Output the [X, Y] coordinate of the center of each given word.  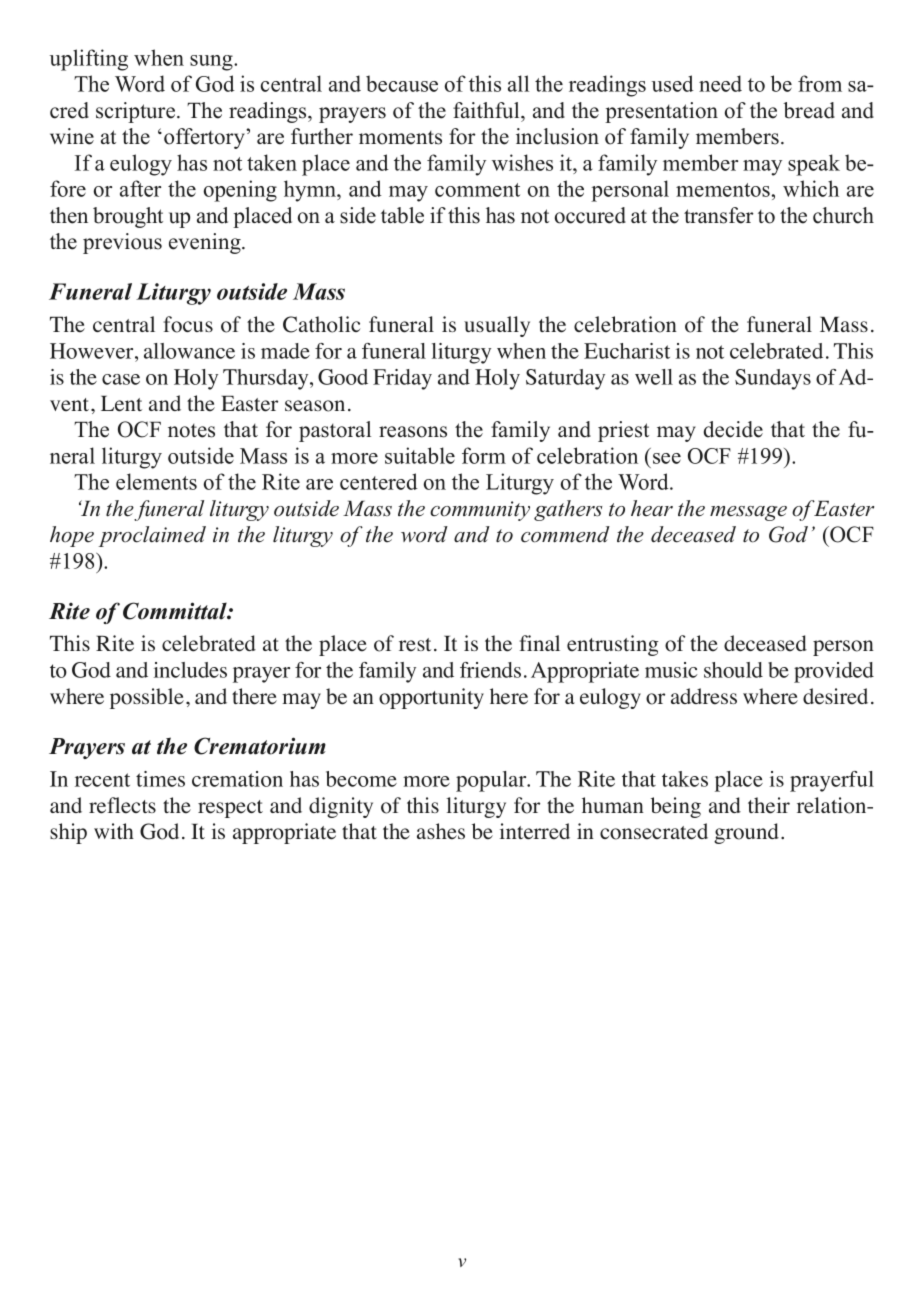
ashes [441, 831]
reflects [122, 805]
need [720, 83]
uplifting [89, 60]
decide [733, 429]
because [402, 83]
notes [191, 431]
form [484, 455]
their [769, 805]
